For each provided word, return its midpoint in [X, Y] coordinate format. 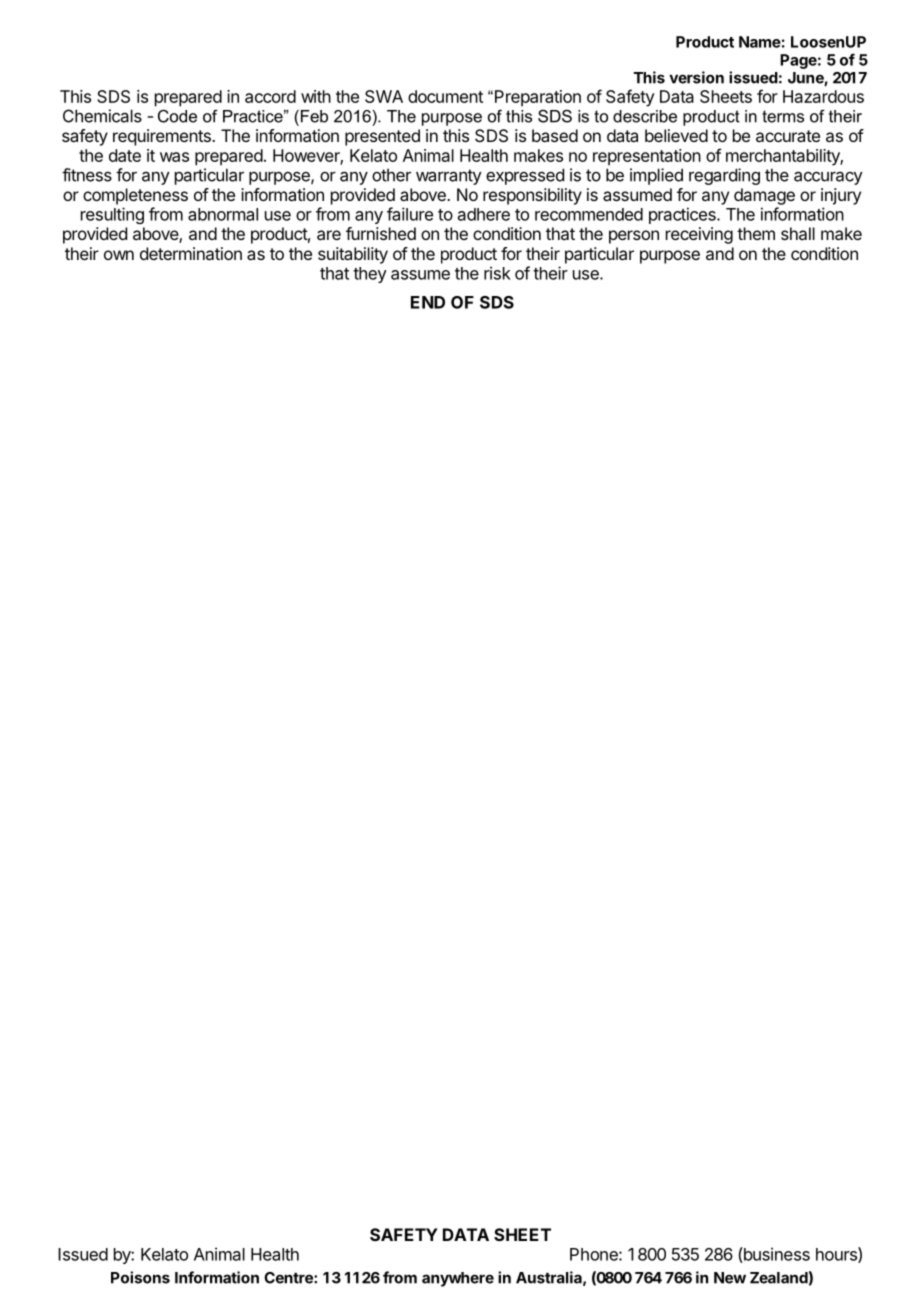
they [370, 275]
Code [177, 116]
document [445, 96]
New [730, 1278]
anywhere [458, 1279]
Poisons [140, 1277]
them [756, 233]
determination [191, 253]
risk [497, 273]
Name [760, 42]
